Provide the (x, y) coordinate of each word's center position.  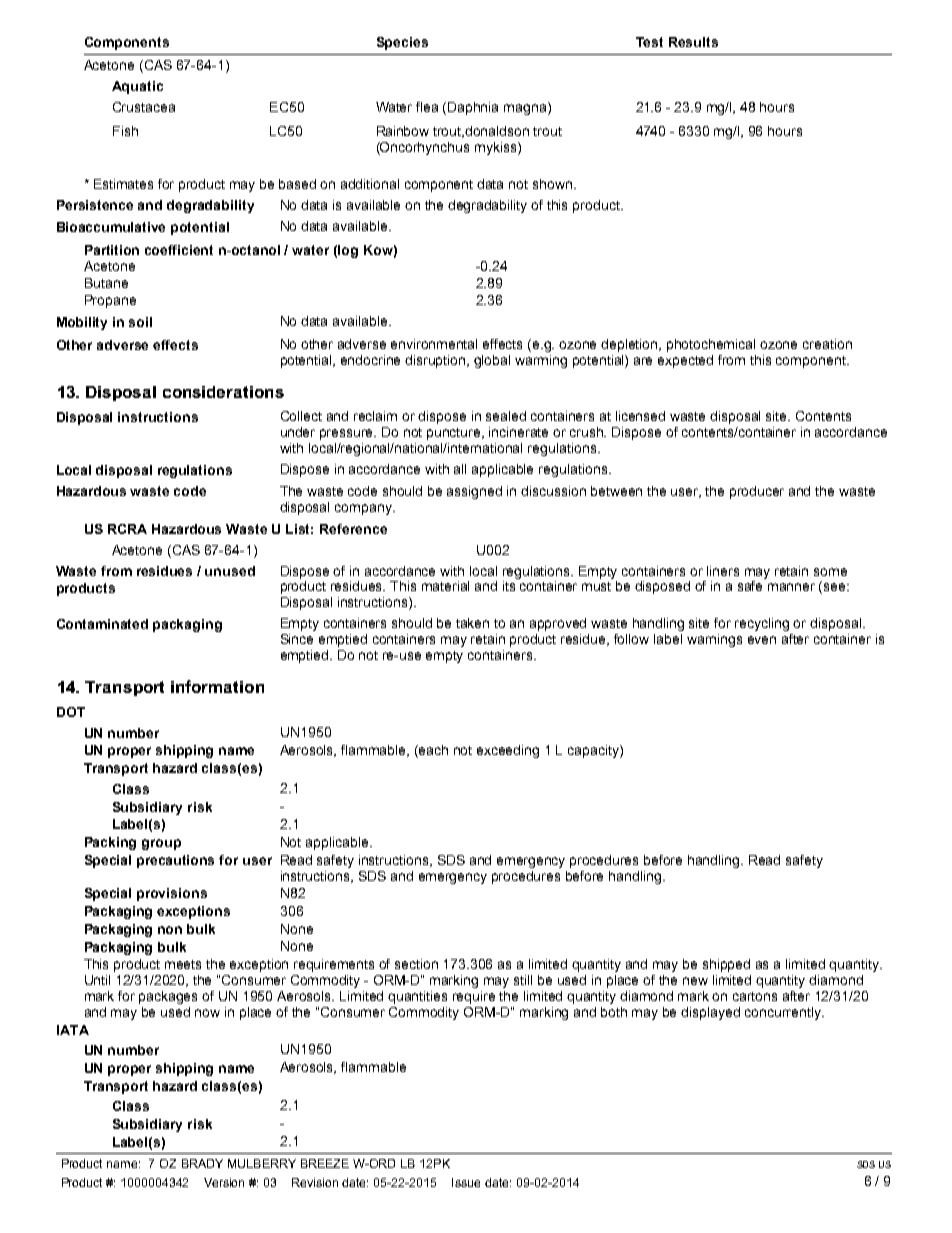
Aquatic (137, 87)
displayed (710, 1013)
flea (427, 107)
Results (693, 42)
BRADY (202, 1163)
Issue (466, 1182)
